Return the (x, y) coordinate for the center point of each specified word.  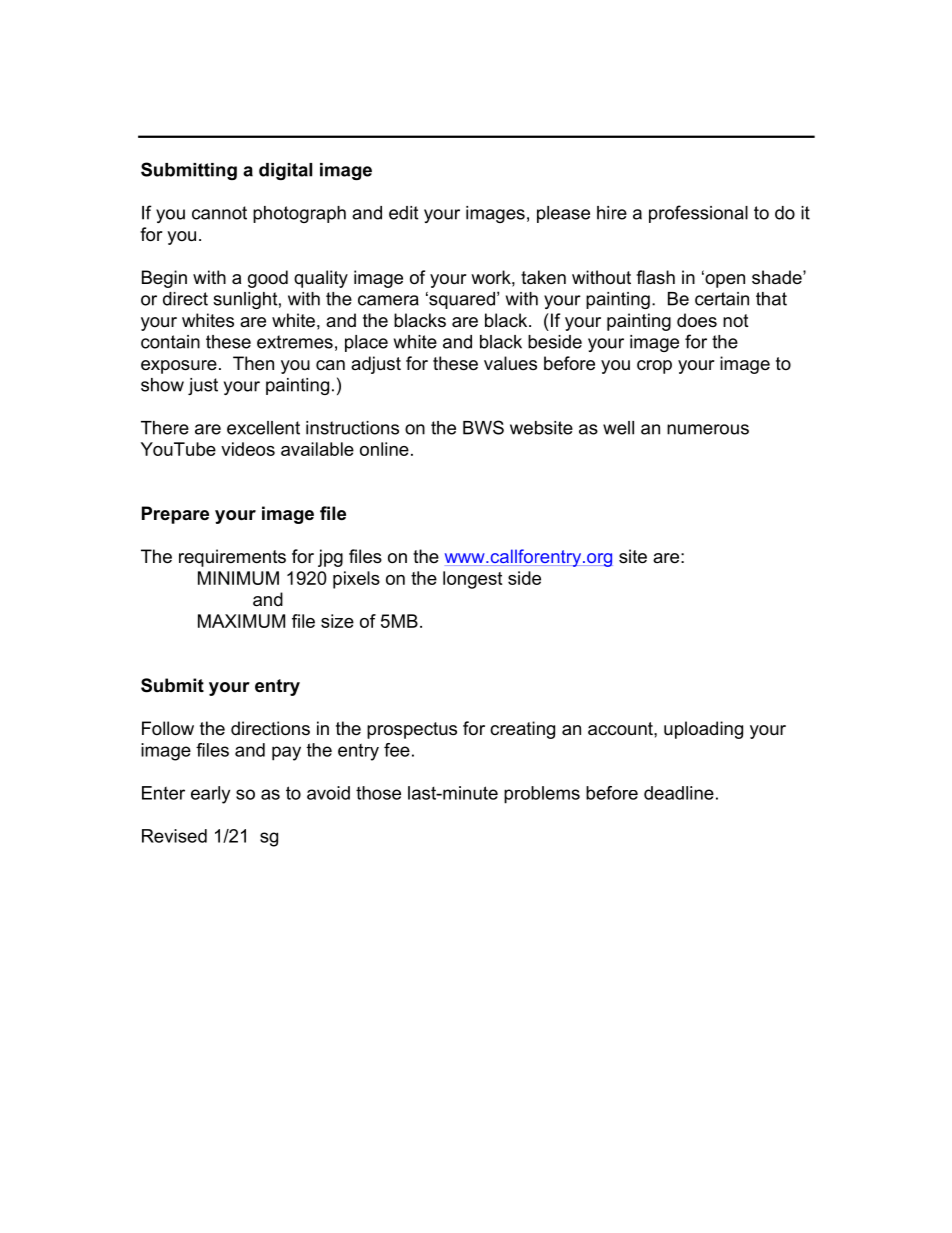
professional (698, 214)
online (384, 449)
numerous (708, 429)
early (210, 795)
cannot (219, 213)
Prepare (175, 515)
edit (403, 213)
